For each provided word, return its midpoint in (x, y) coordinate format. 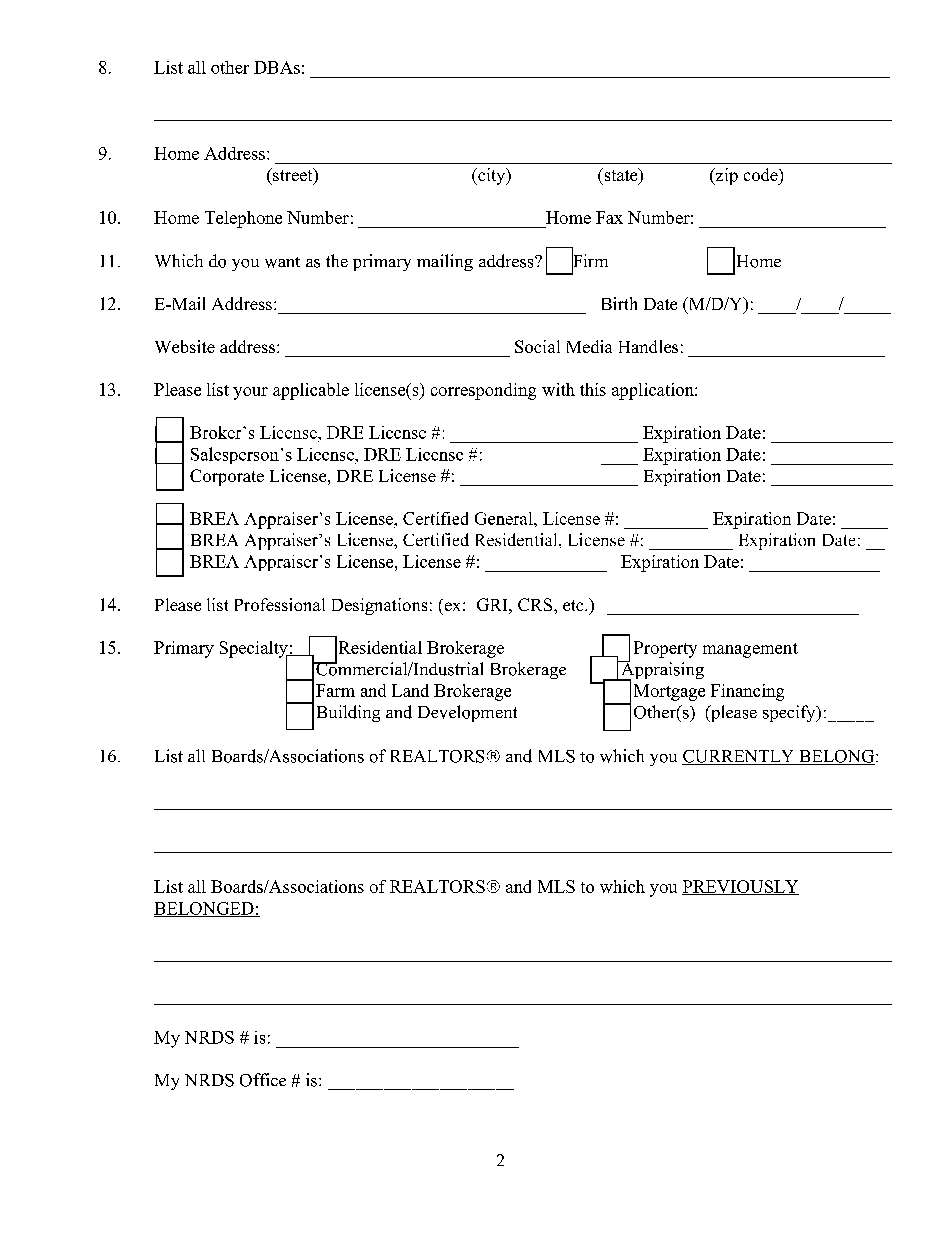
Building (348, 713)
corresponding (483, 391)
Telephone (243, 219)
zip (725, 176)
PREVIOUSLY (740, 887)
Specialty (255, 650)
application (654, 391)
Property (665, 649)
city (492, 176)
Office (263, 1080)
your (250, 393)
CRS (536, 604)
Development (467, 713)
